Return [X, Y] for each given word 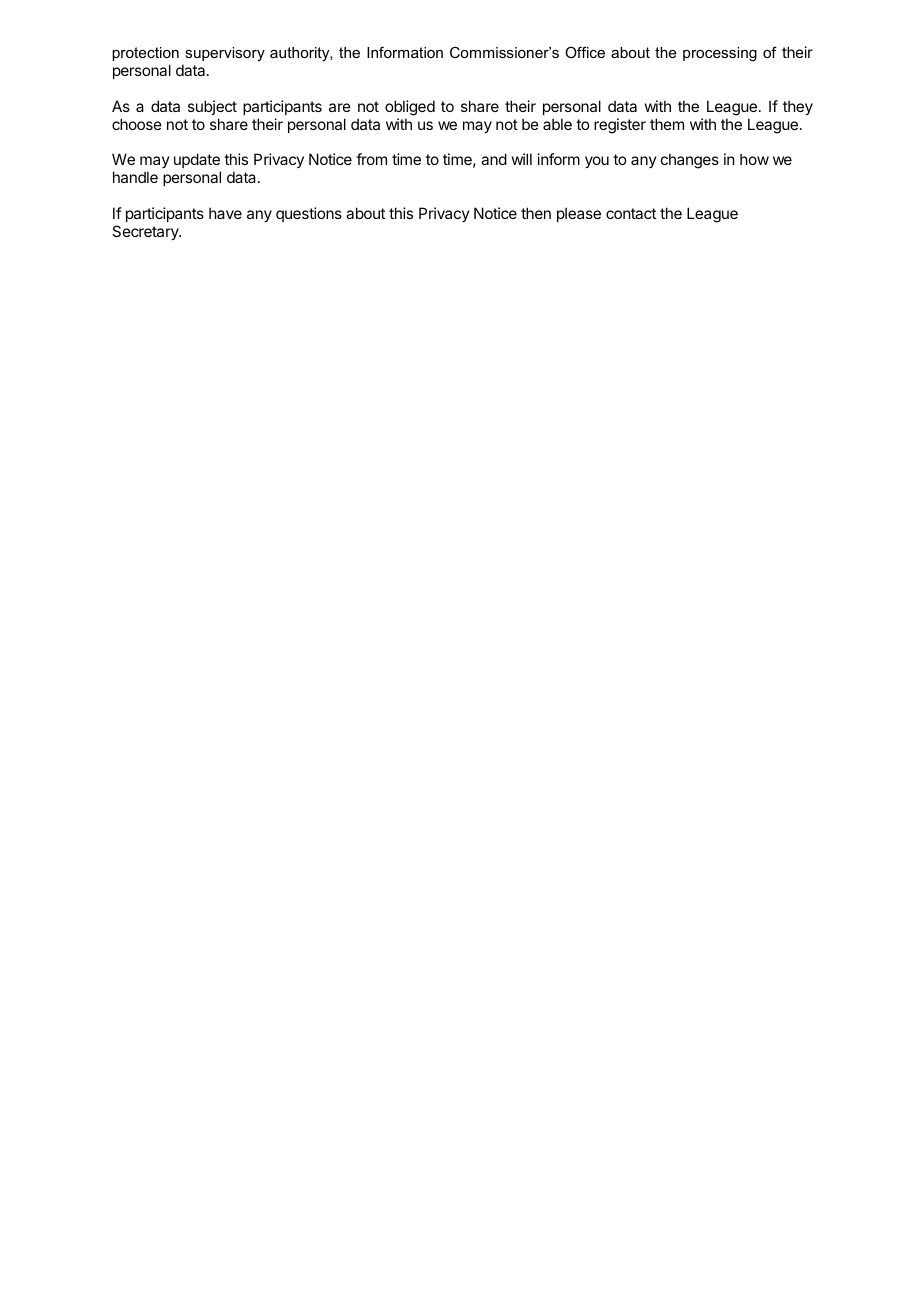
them [667, 124]
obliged [410, 108]
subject [212, 107]
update [197, 160]
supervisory [225, 54]
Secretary [146, 232]
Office [585, 52]
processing [720, 54]
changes [690, 161]
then [536, 213]
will [522, 159]
